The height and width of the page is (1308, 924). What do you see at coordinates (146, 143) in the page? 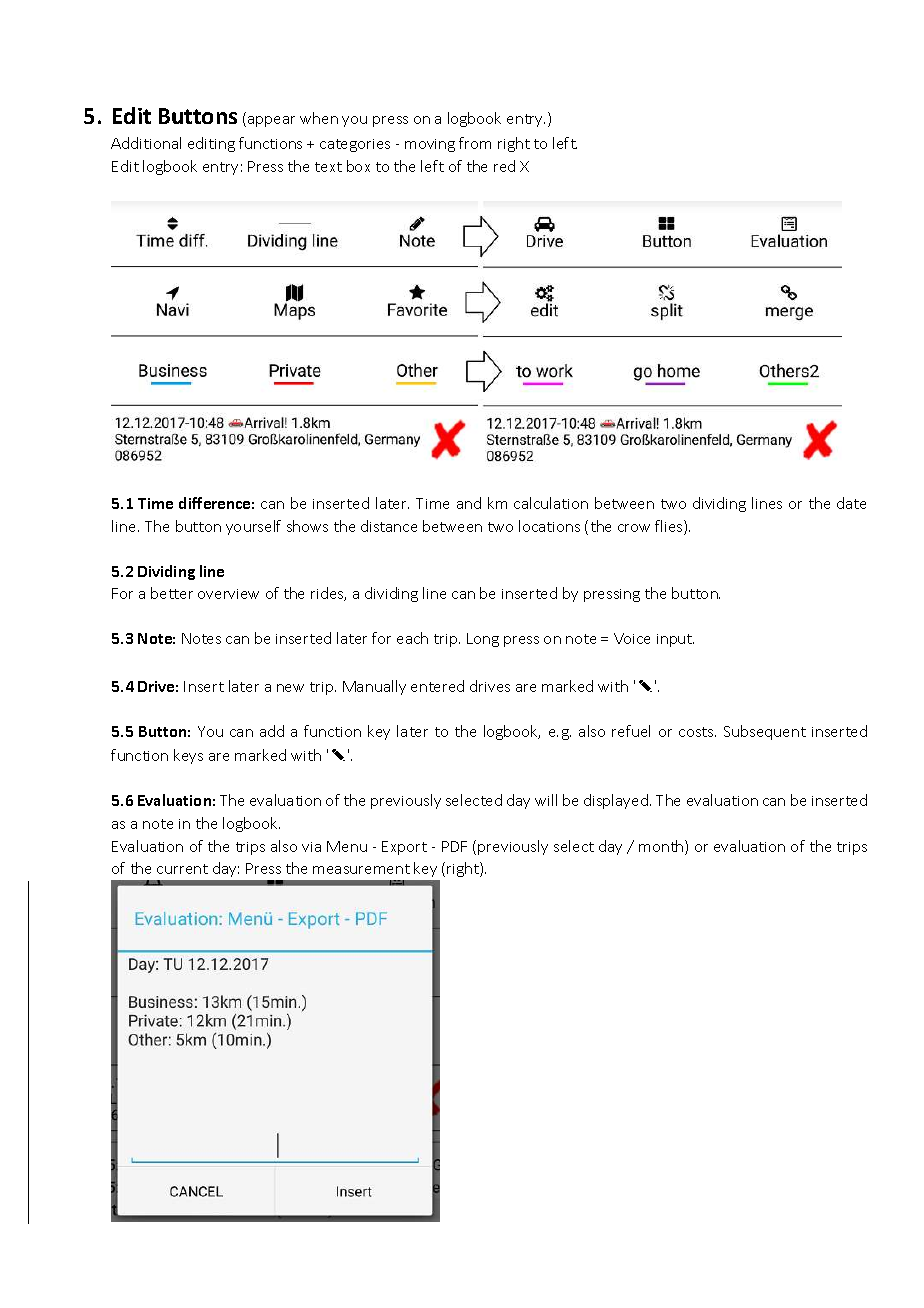
I see `Additional` at bounding box center [146, 143].
